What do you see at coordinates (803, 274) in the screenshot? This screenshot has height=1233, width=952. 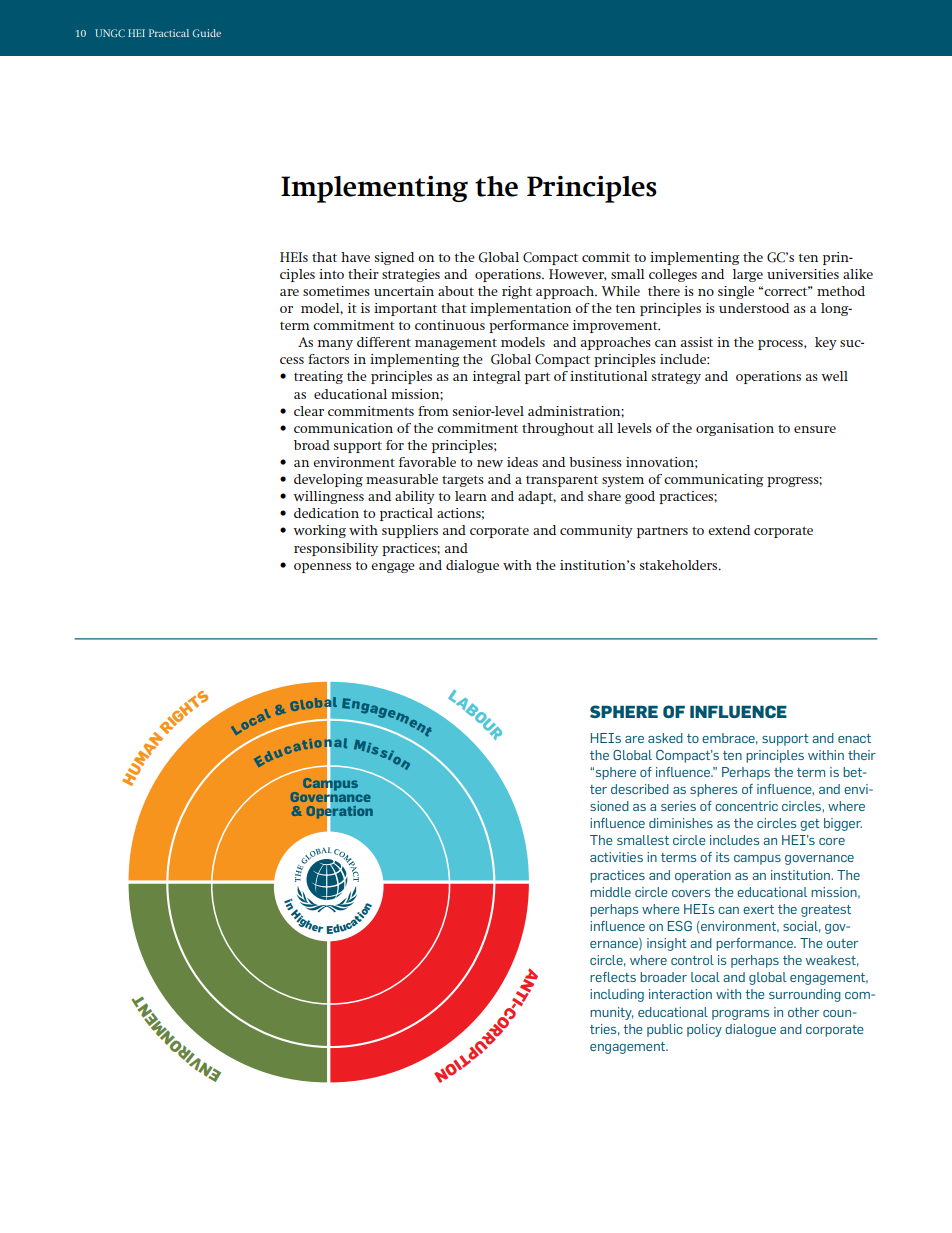 I see `universities` at bounding box center [803, 274].
